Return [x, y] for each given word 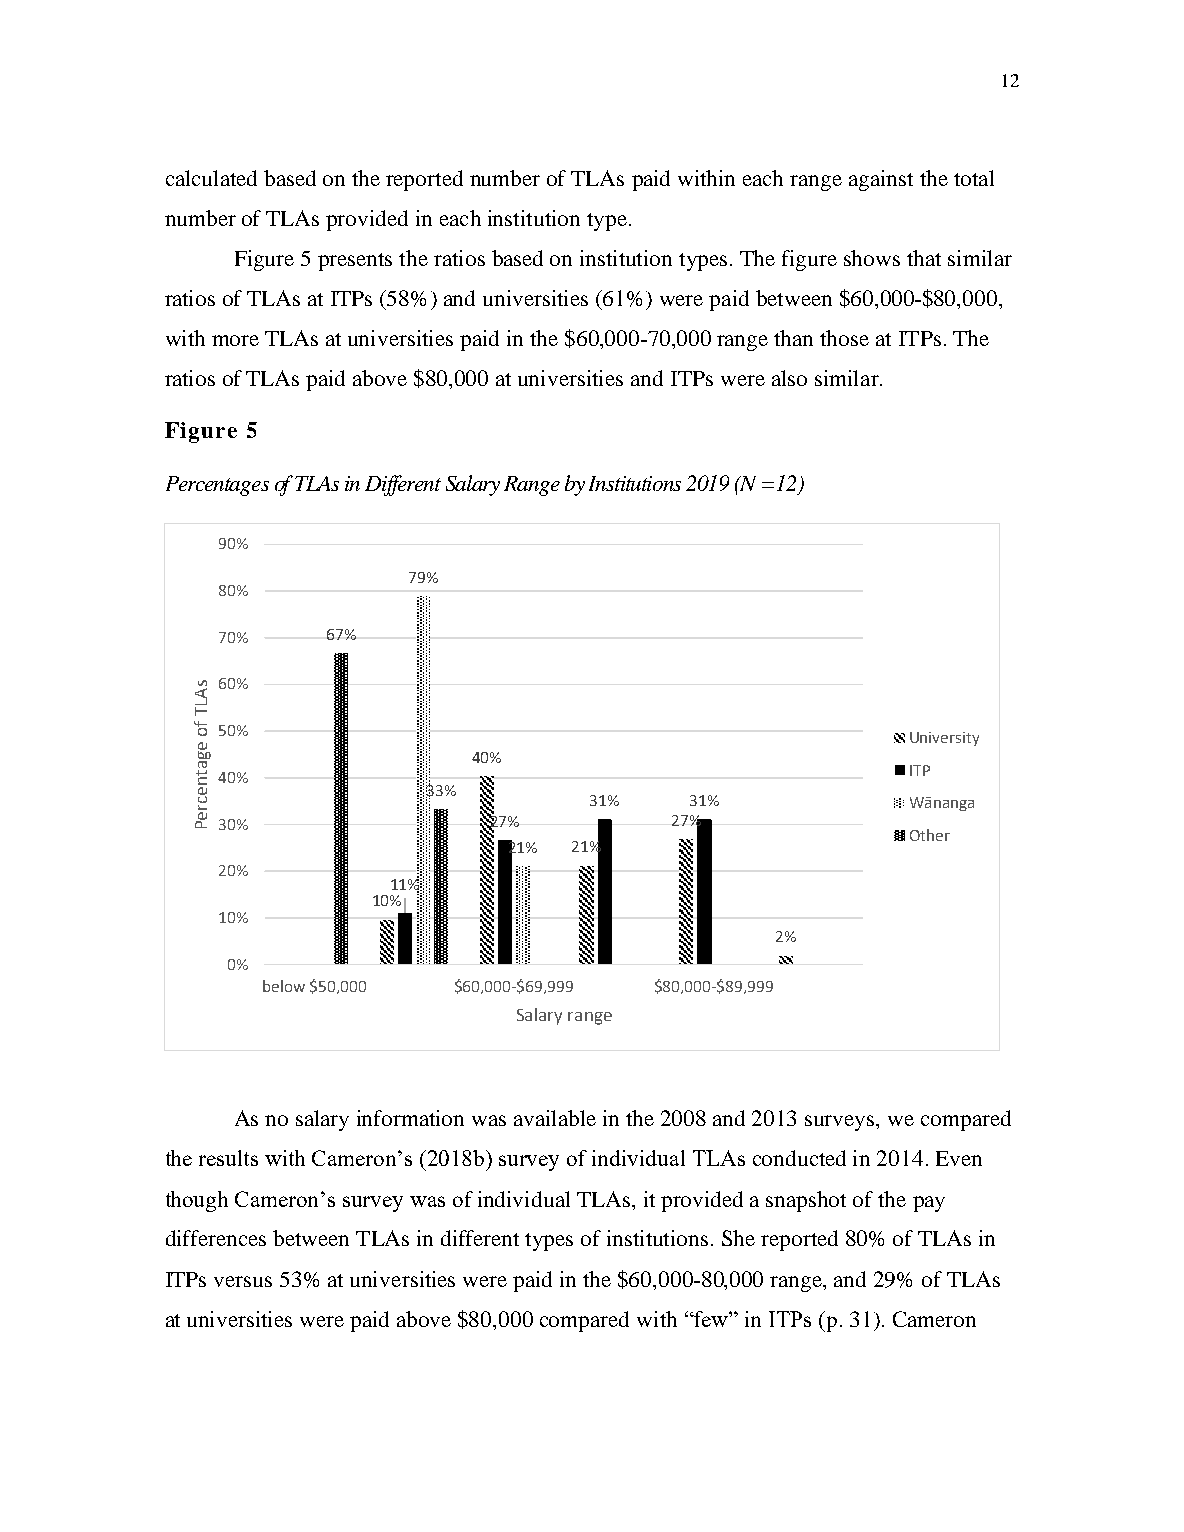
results [228, 1158]
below [284, 986]
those [844, 338]
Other [930, 835]
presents [355, 262]
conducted [799, 1158]
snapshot [806, 1201]
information [410, 1118]
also [789, 378]
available [555, 1118]
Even [959, 1158]
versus [243, 1281]
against [881, 180]
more [235, 340]
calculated [211, 178]
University [944, 739]
